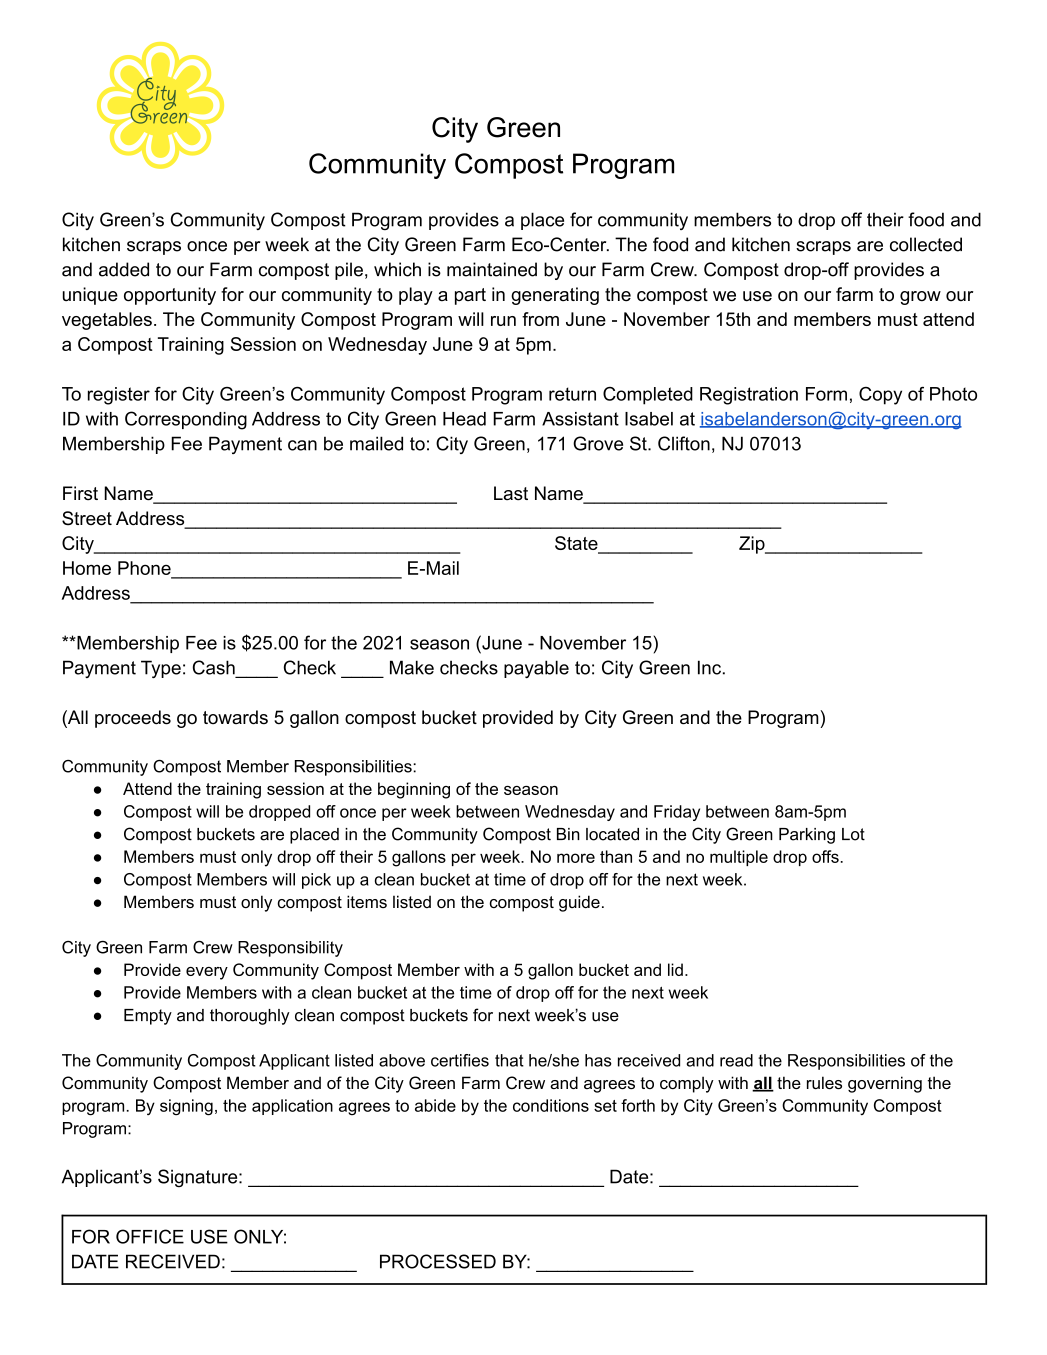 The height and width of the screenshot is (1355, 1047). Describe the element at coordinates (853, 834) in the screenshot. I see `Lot` at that location.
